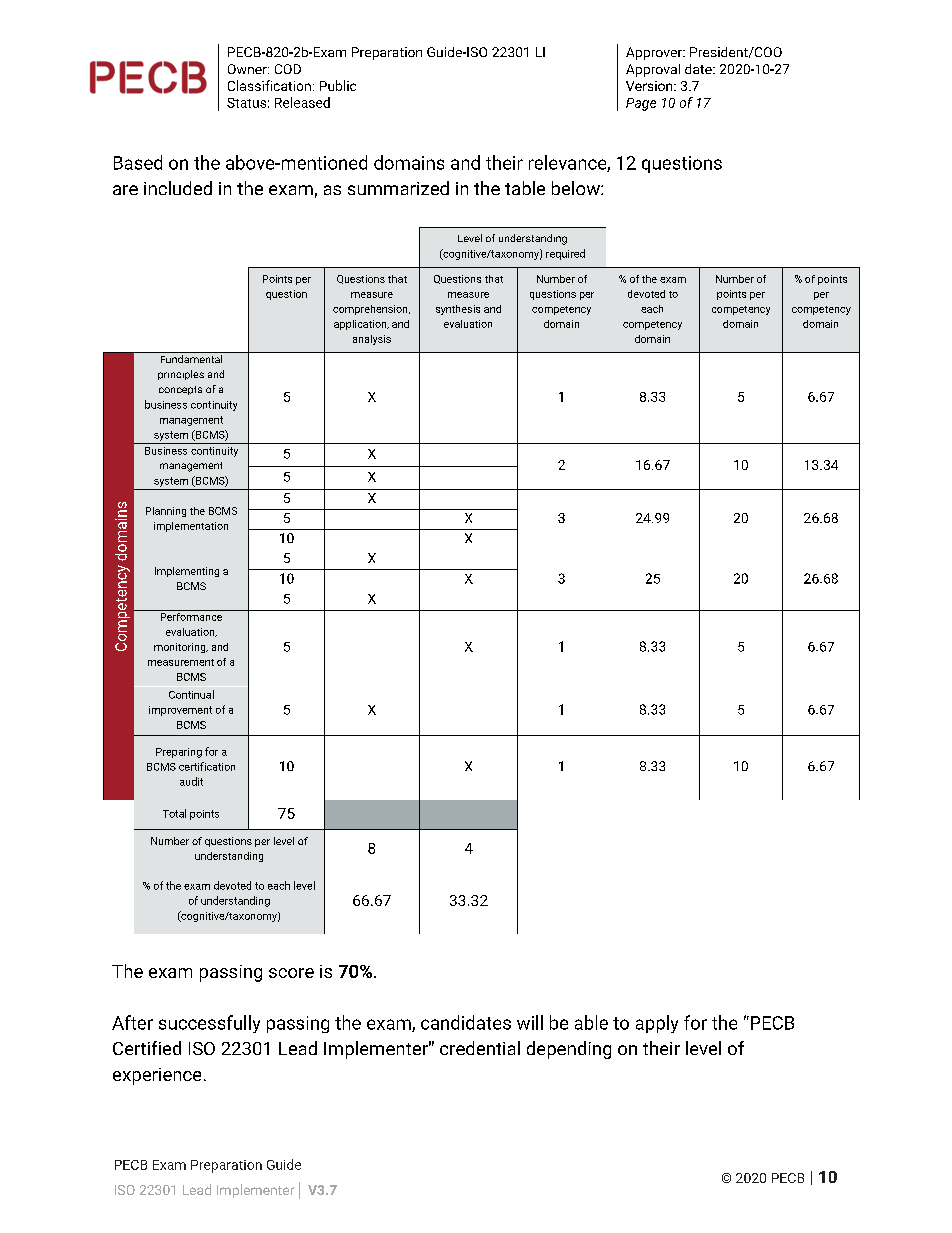  Describe the element at coordinates (458, 310) in the document. I see `synthesis` at that location.
